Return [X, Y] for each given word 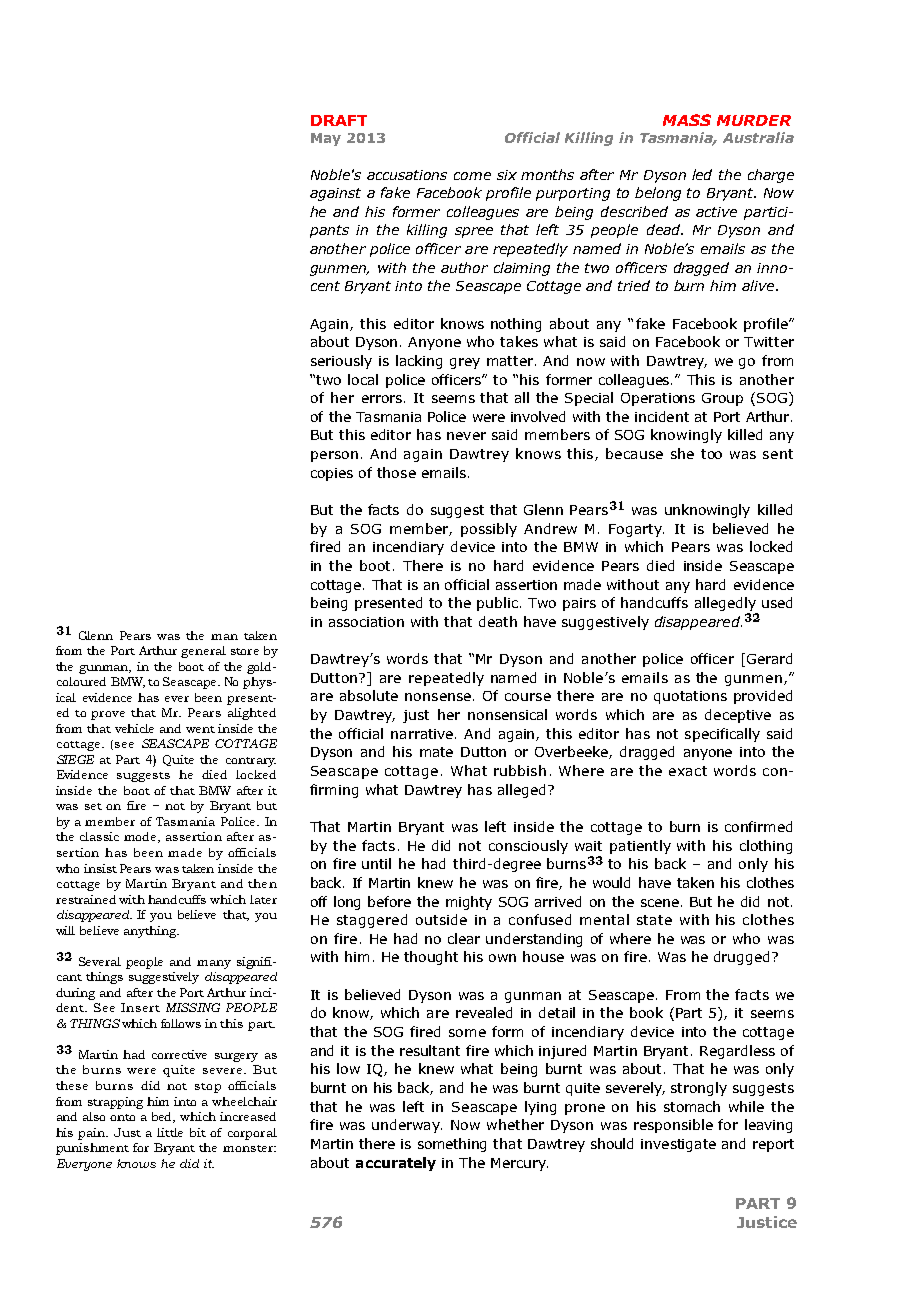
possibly [489, 530]
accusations [407, 175]
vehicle [134, 728]
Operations [658, 399]
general [203, 652]
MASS [687, 120]
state [654, 920]
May [326, 139]
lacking [419, 362]
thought [431, 958]
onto [122, 1117]
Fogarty [636, 530]
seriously [341, 362]
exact [688, 771]
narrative [423, 734]
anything [151, 932]
